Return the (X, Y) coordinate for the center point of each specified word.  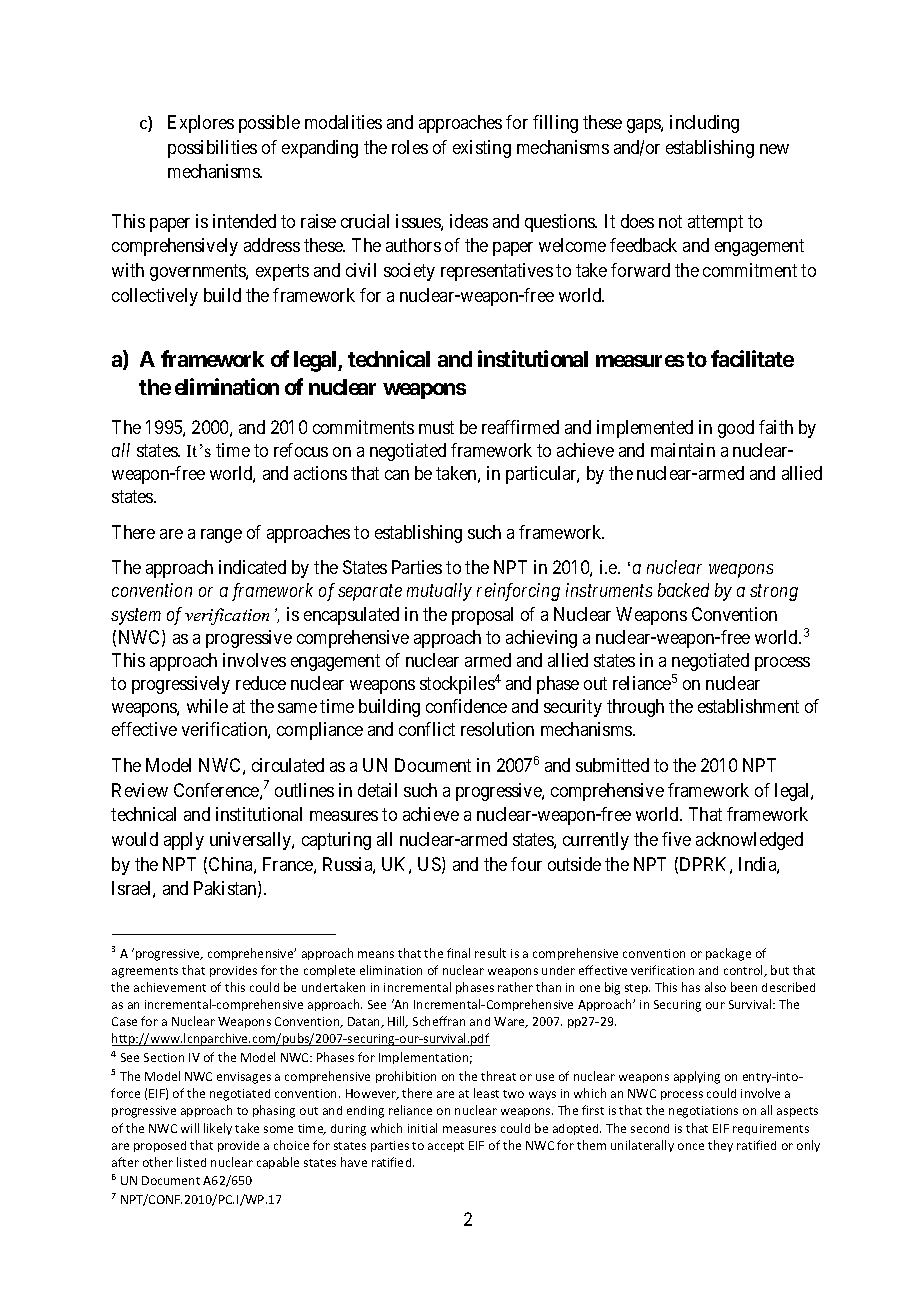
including (704, 124)
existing (482, 149)
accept (446, 1147)
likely (218, 1129)
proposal (482, 616)
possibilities (212, 149)
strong (774, 593)
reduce (261, 683)
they (720, 1146)
